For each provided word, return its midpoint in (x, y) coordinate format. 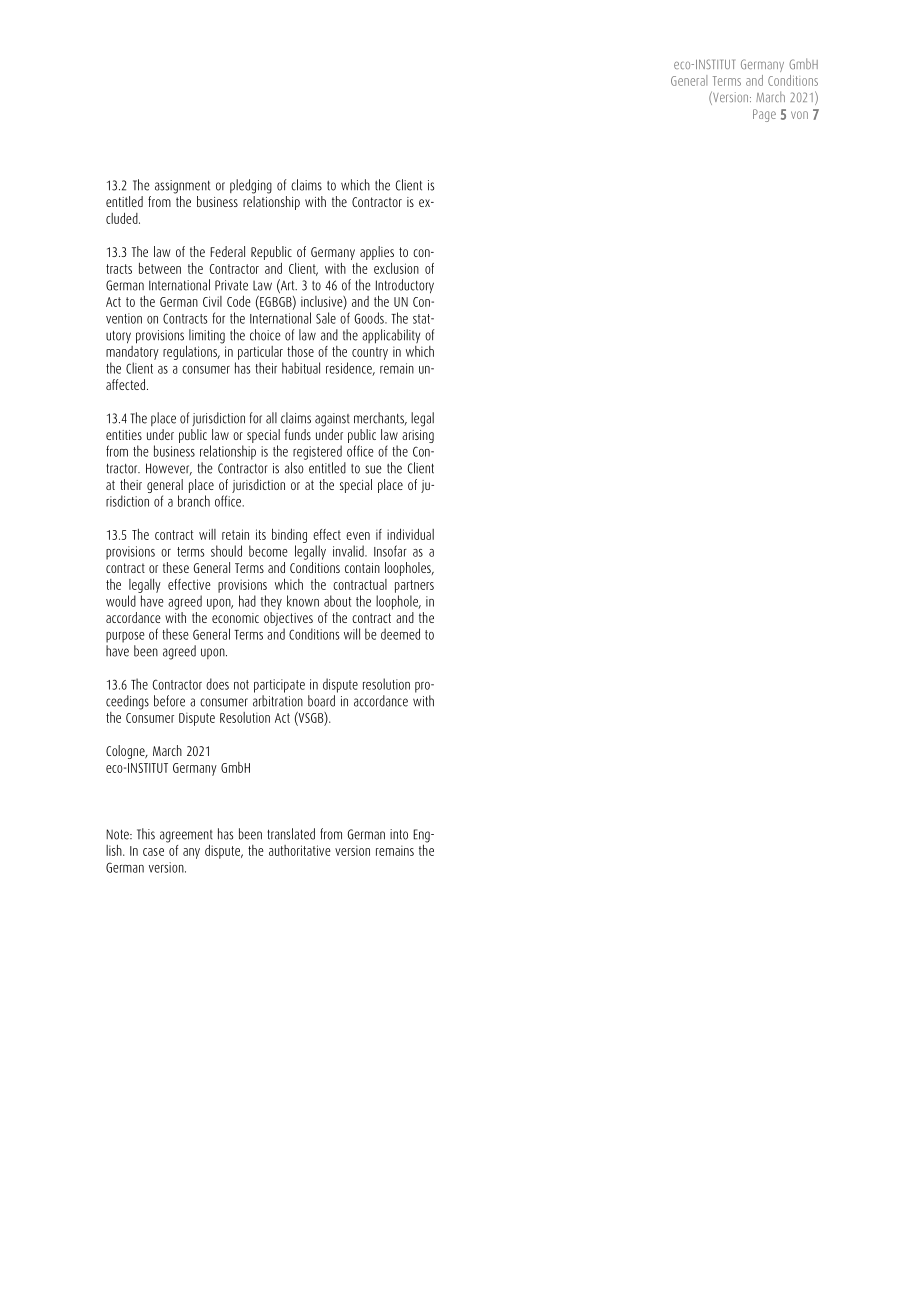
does (217, 684)
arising (418, 436)
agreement (186, 836)
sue (373, 469)
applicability (391, 336)
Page (764, 115)
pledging (251, 186)
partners (414, 586)
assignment (182, 187)
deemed (400, 634)
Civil (212, 301)
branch (194, 501)
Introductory (405, 287)
